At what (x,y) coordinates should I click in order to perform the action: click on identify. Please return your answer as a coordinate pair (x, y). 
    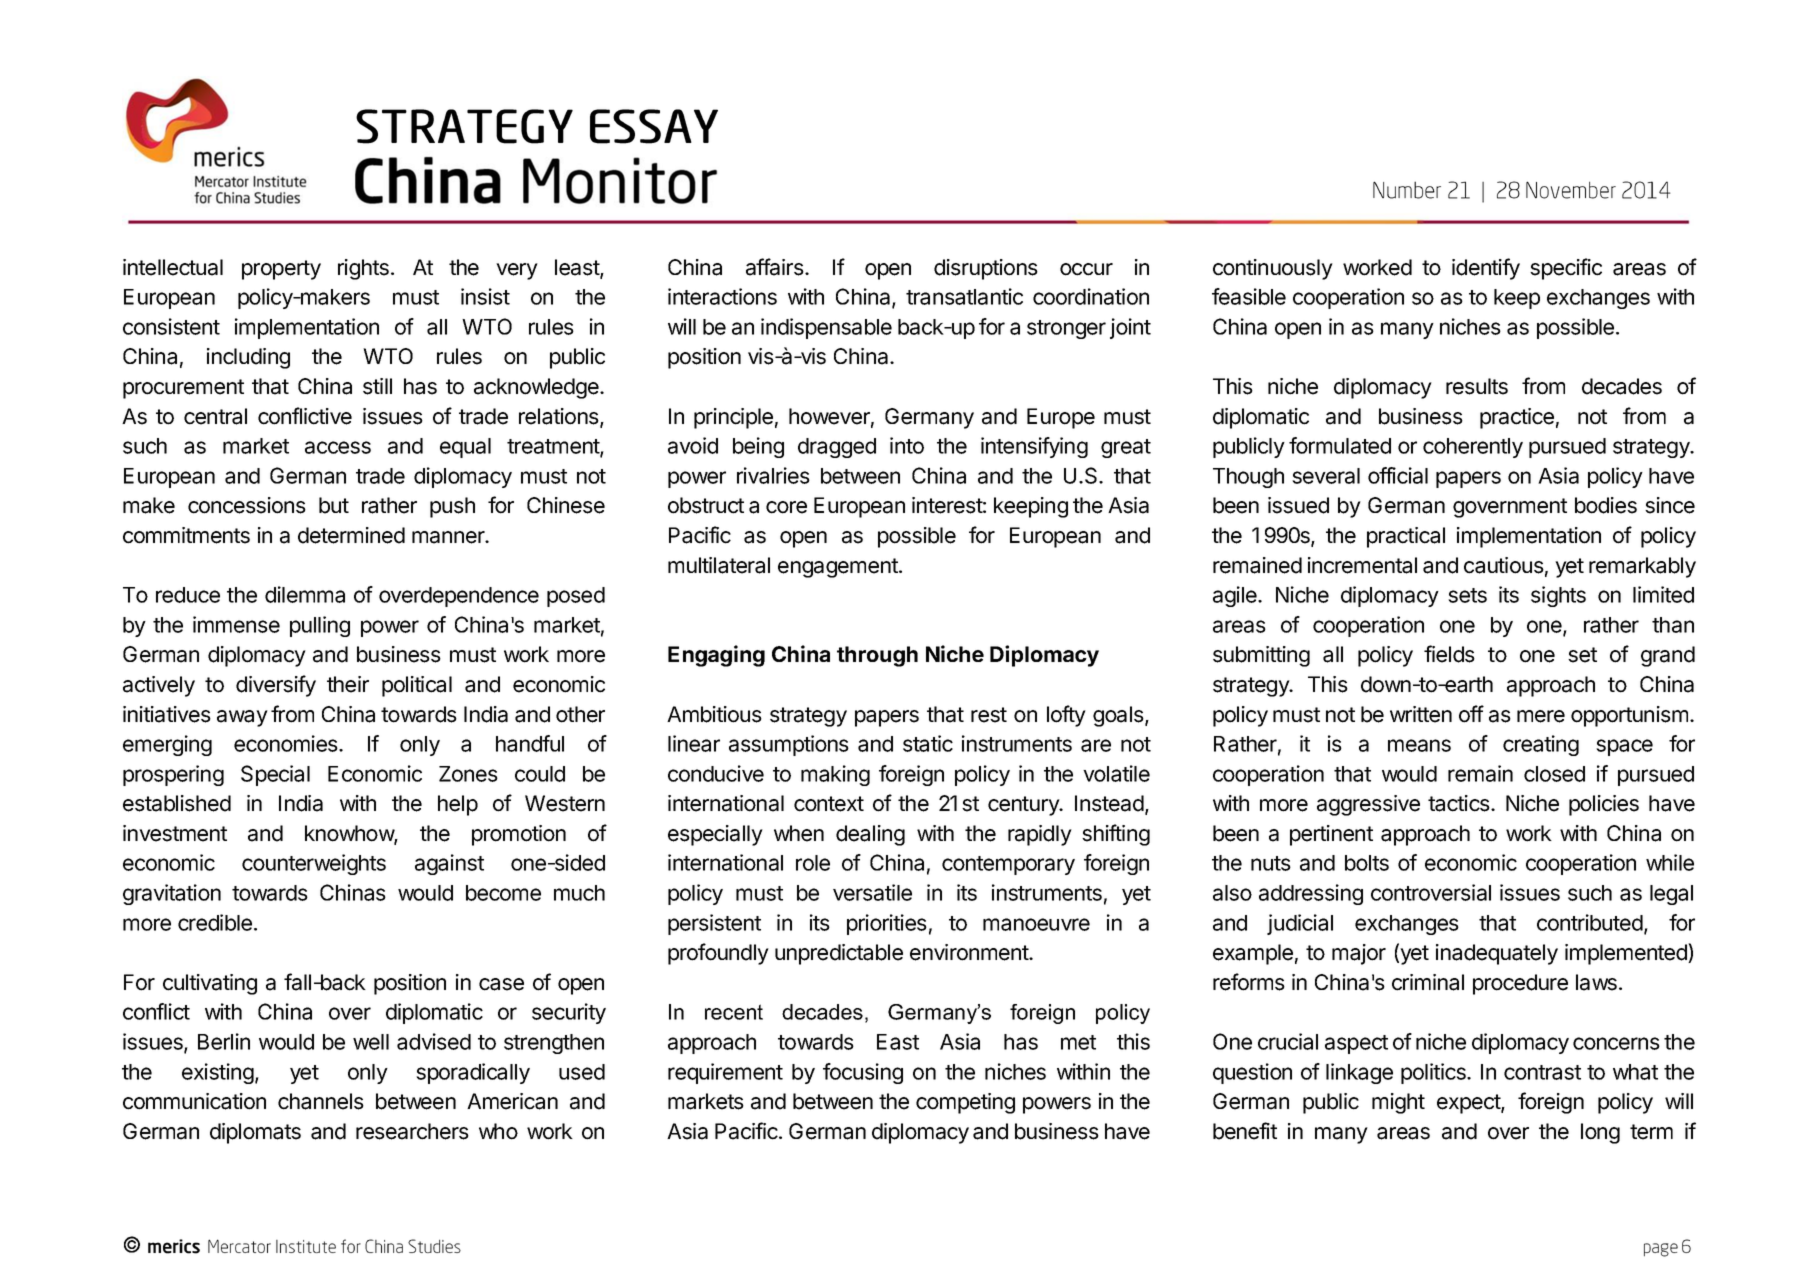
    Looking at the image, I should click on (1486, 269).
